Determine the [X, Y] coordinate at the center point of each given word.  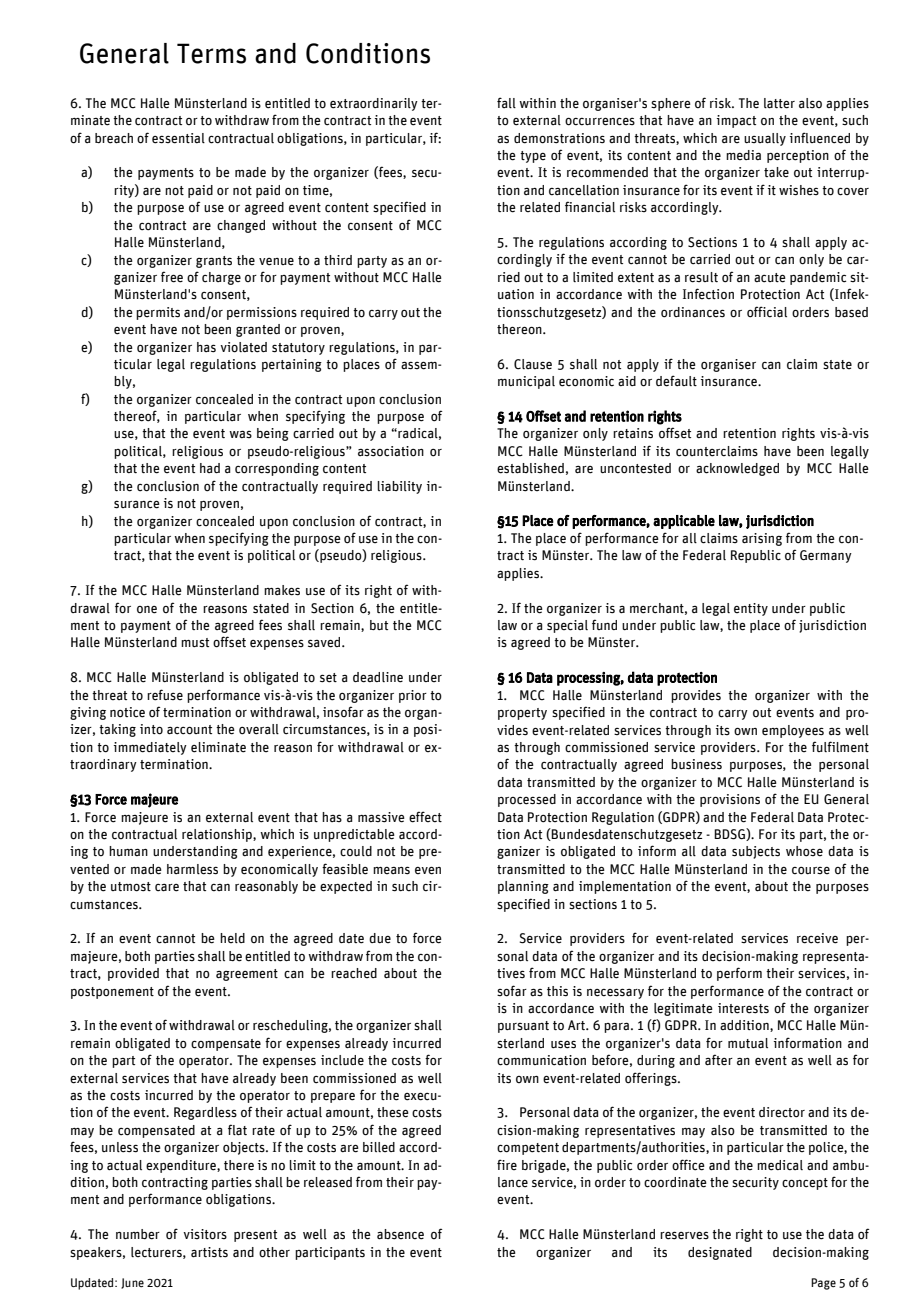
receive [817, 938]
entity [751, 609]
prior [413, 696]
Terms [211, 53]
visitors [205, 1234]
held [232, 938]
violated [243, 347]
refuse [165, 695]
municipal [526, 382]
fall [506, 103]
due [380, 938]
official [767, 312]
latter [779, 103]
